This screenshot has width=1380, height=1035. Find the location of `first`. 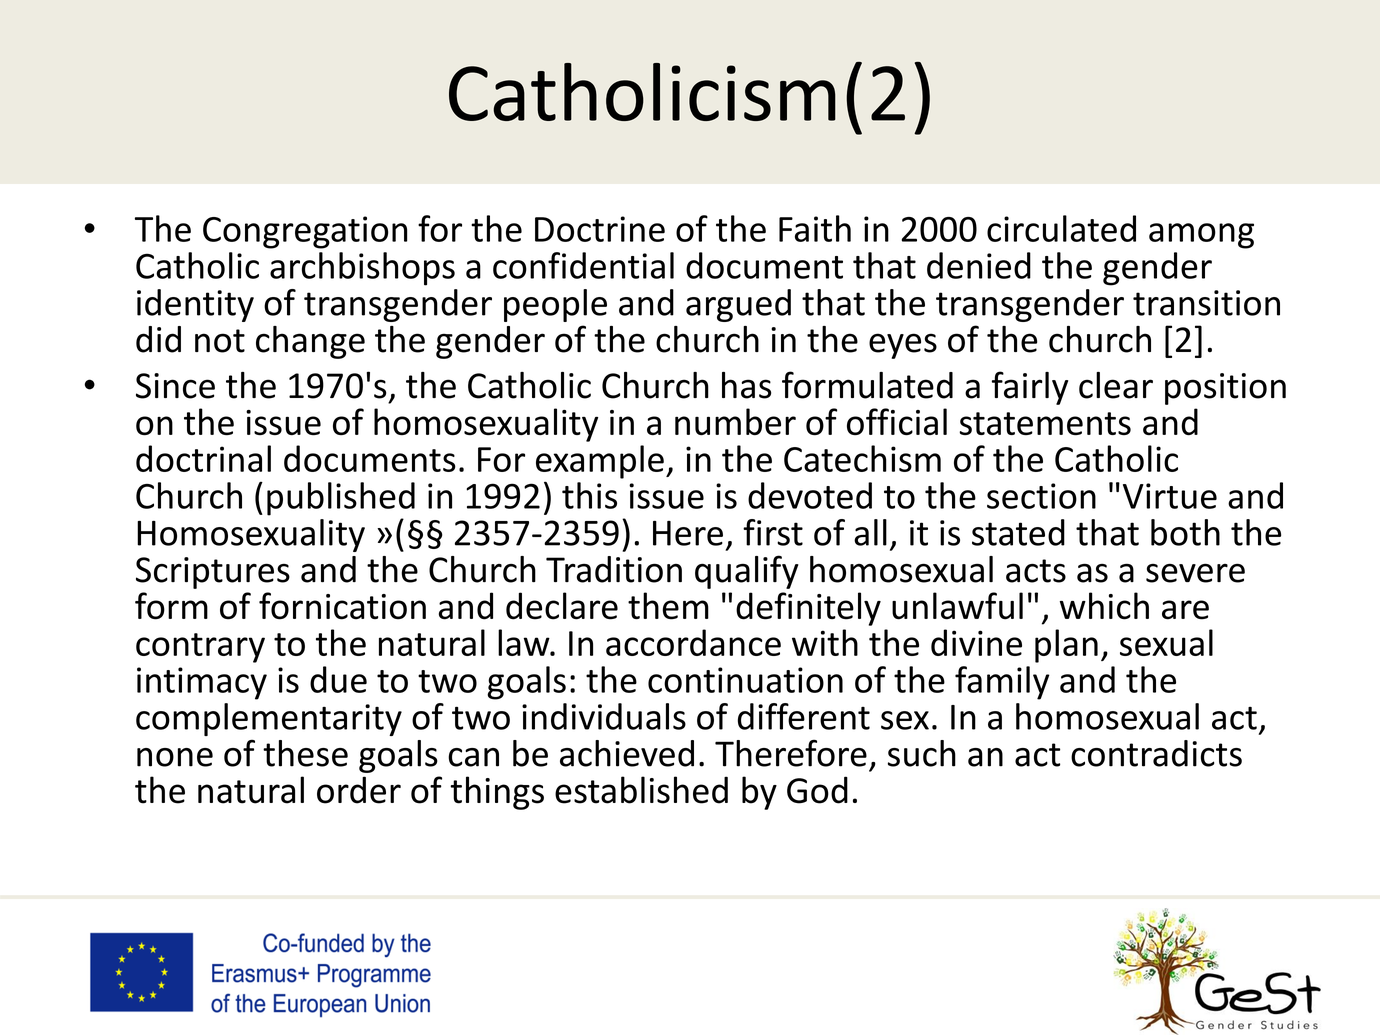

first is located at coordinates (773, 532).
